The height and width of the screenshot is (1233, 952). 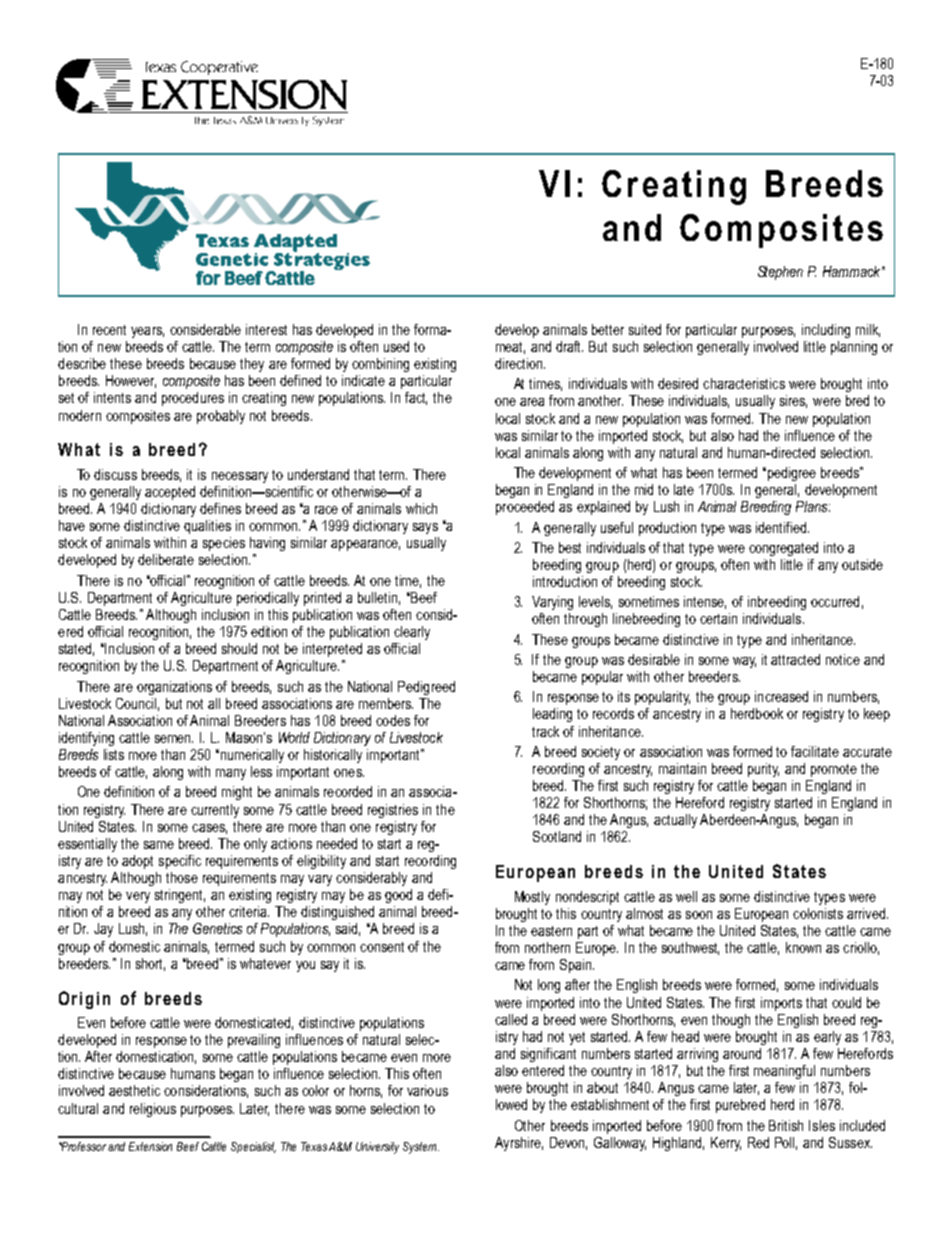 What do you see at coordinates (786, 1125) in the screenshot?
I see `British` at bounding box center [786, 1125].
